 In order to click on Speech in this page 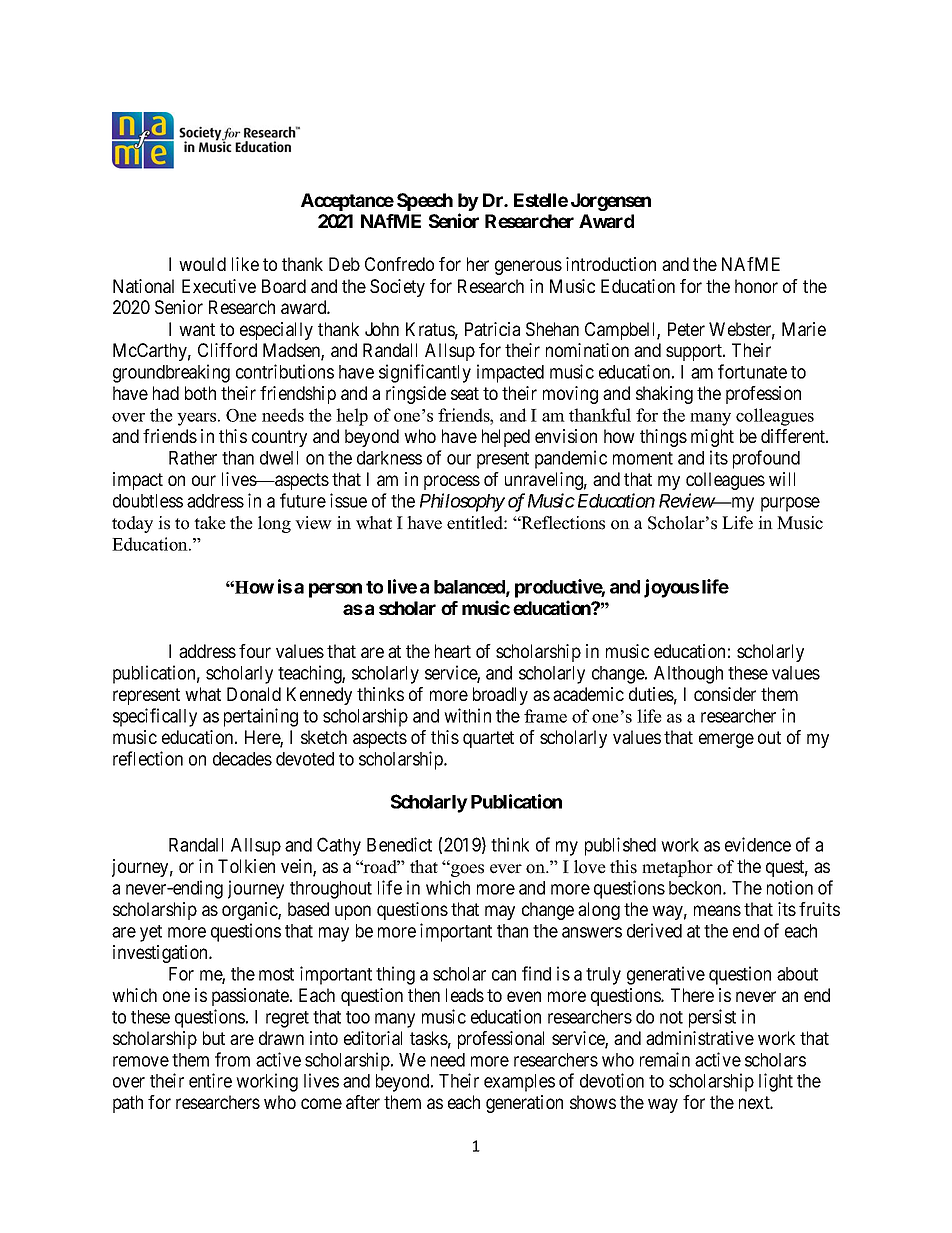, I will do `click(425, 202)`.
